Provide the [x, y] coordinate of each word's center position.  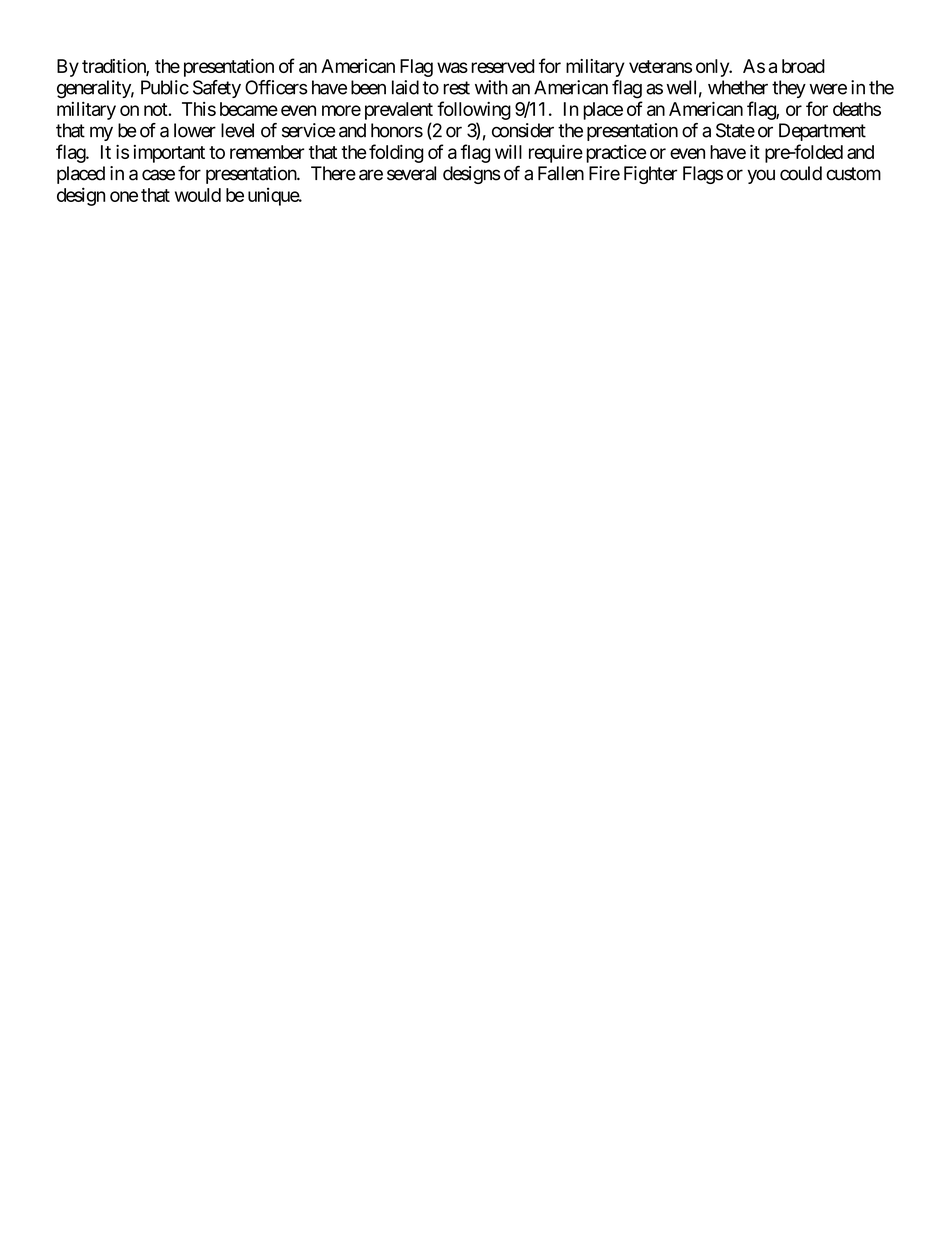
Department [822, 132]
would [198, 195]
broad [803, 66]
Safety [217, 89]
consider [523, 130]
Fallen [561, 173]
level [237, 130]
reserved [503, 66]
